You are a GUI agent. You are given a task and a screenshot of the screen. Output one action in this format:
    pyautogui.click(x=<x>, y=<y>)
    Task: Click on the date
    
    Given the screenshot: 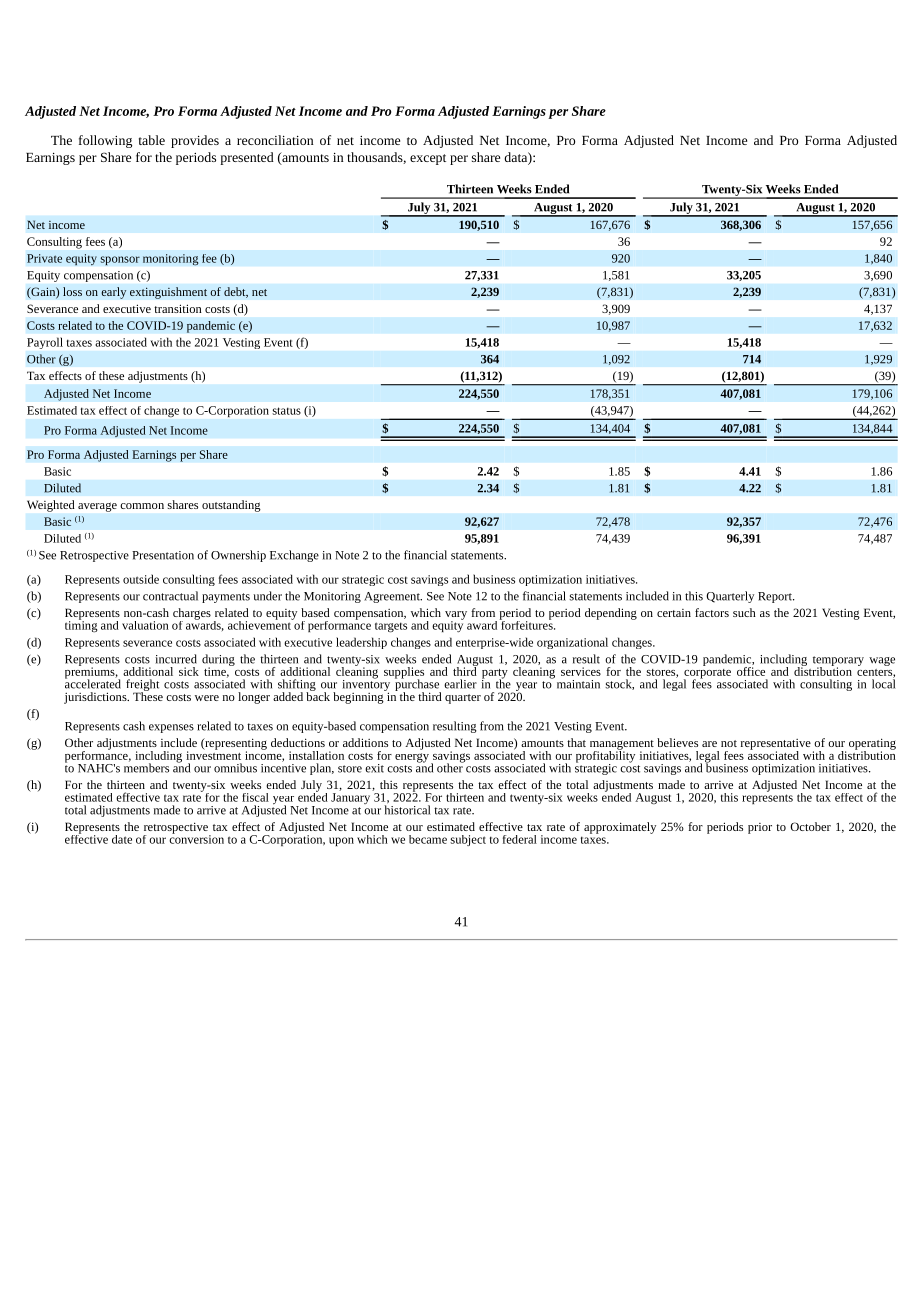 What is the action you would take?
    pyautogui.click(x=122, y=839)
